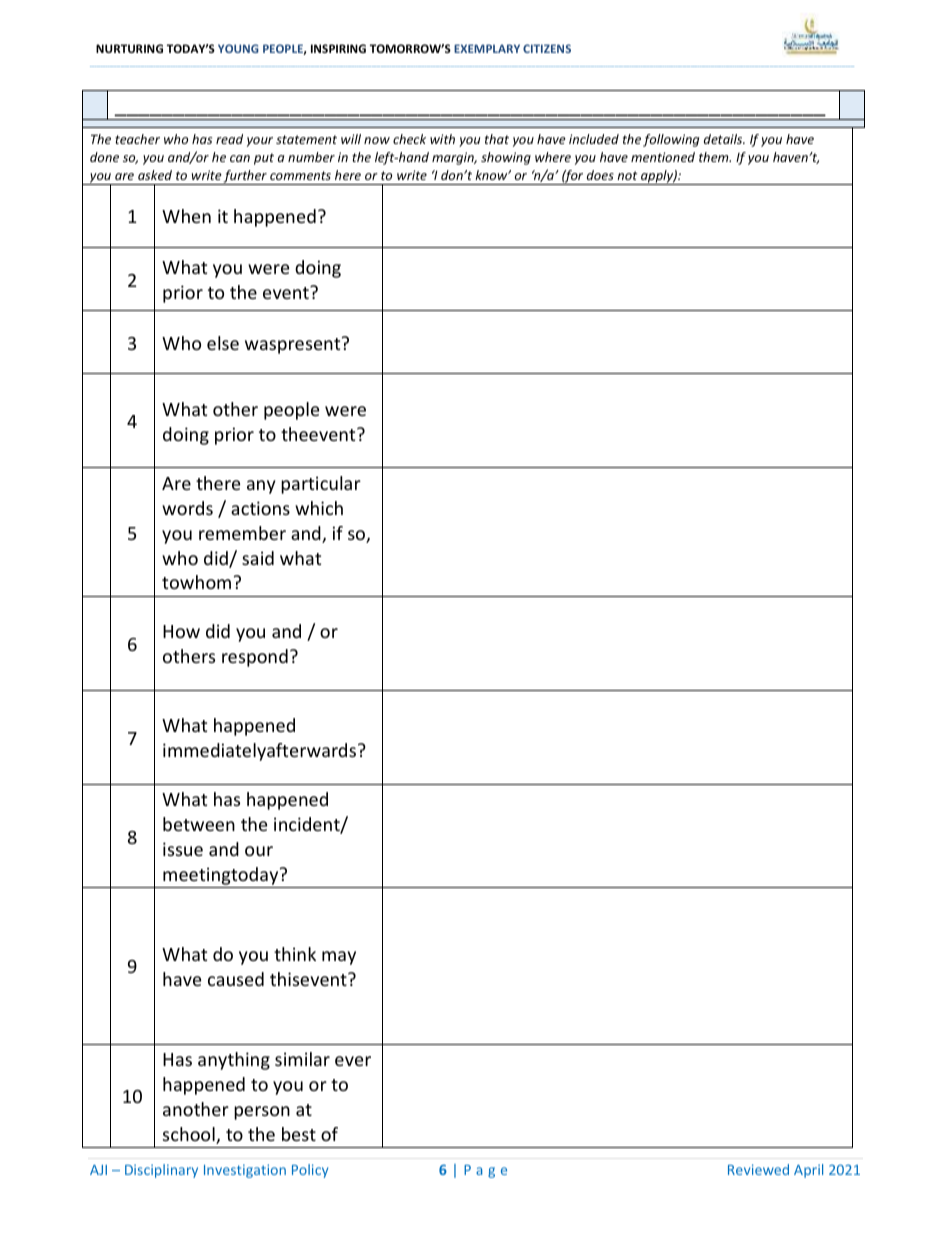  Describe the element at coordinates (190, 1135) in the screenshot. I see `school` at that location.
